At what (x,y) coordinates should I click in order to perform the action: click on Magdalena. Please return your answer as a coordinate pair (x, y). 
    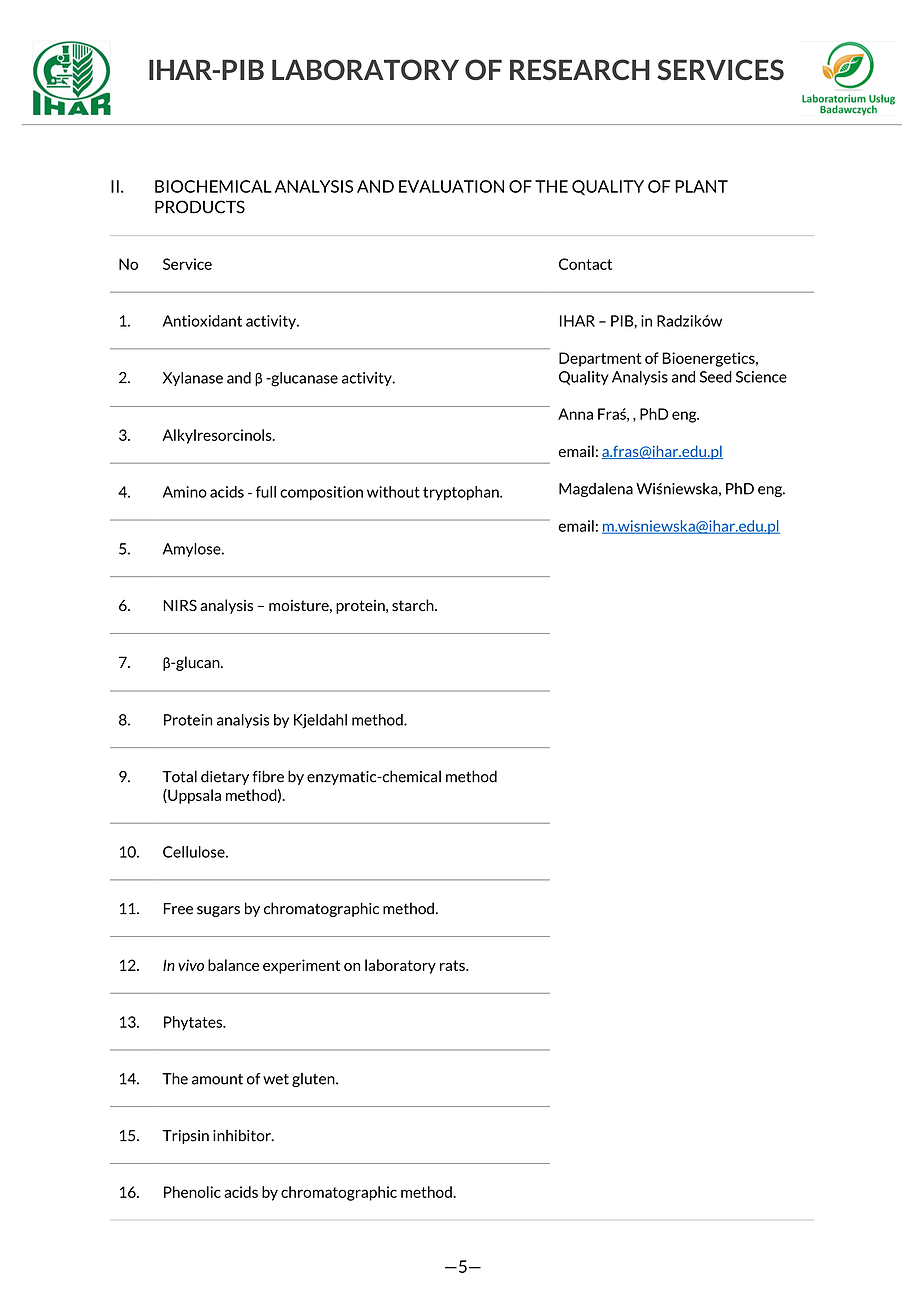
    Looking at the image, I should click on (596, 490).
